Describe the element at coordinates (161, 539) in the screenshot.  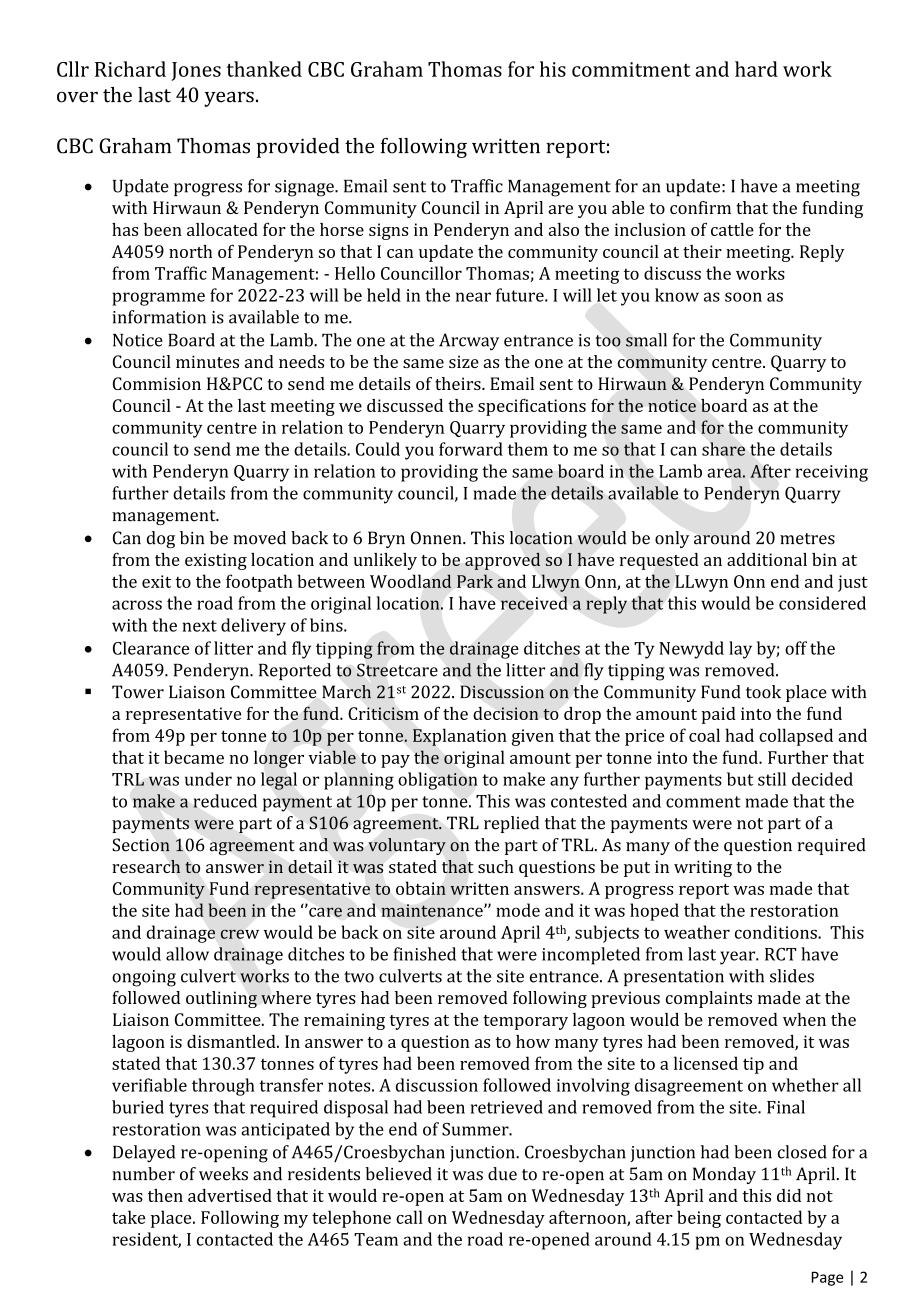
I see `dog` at that location.
